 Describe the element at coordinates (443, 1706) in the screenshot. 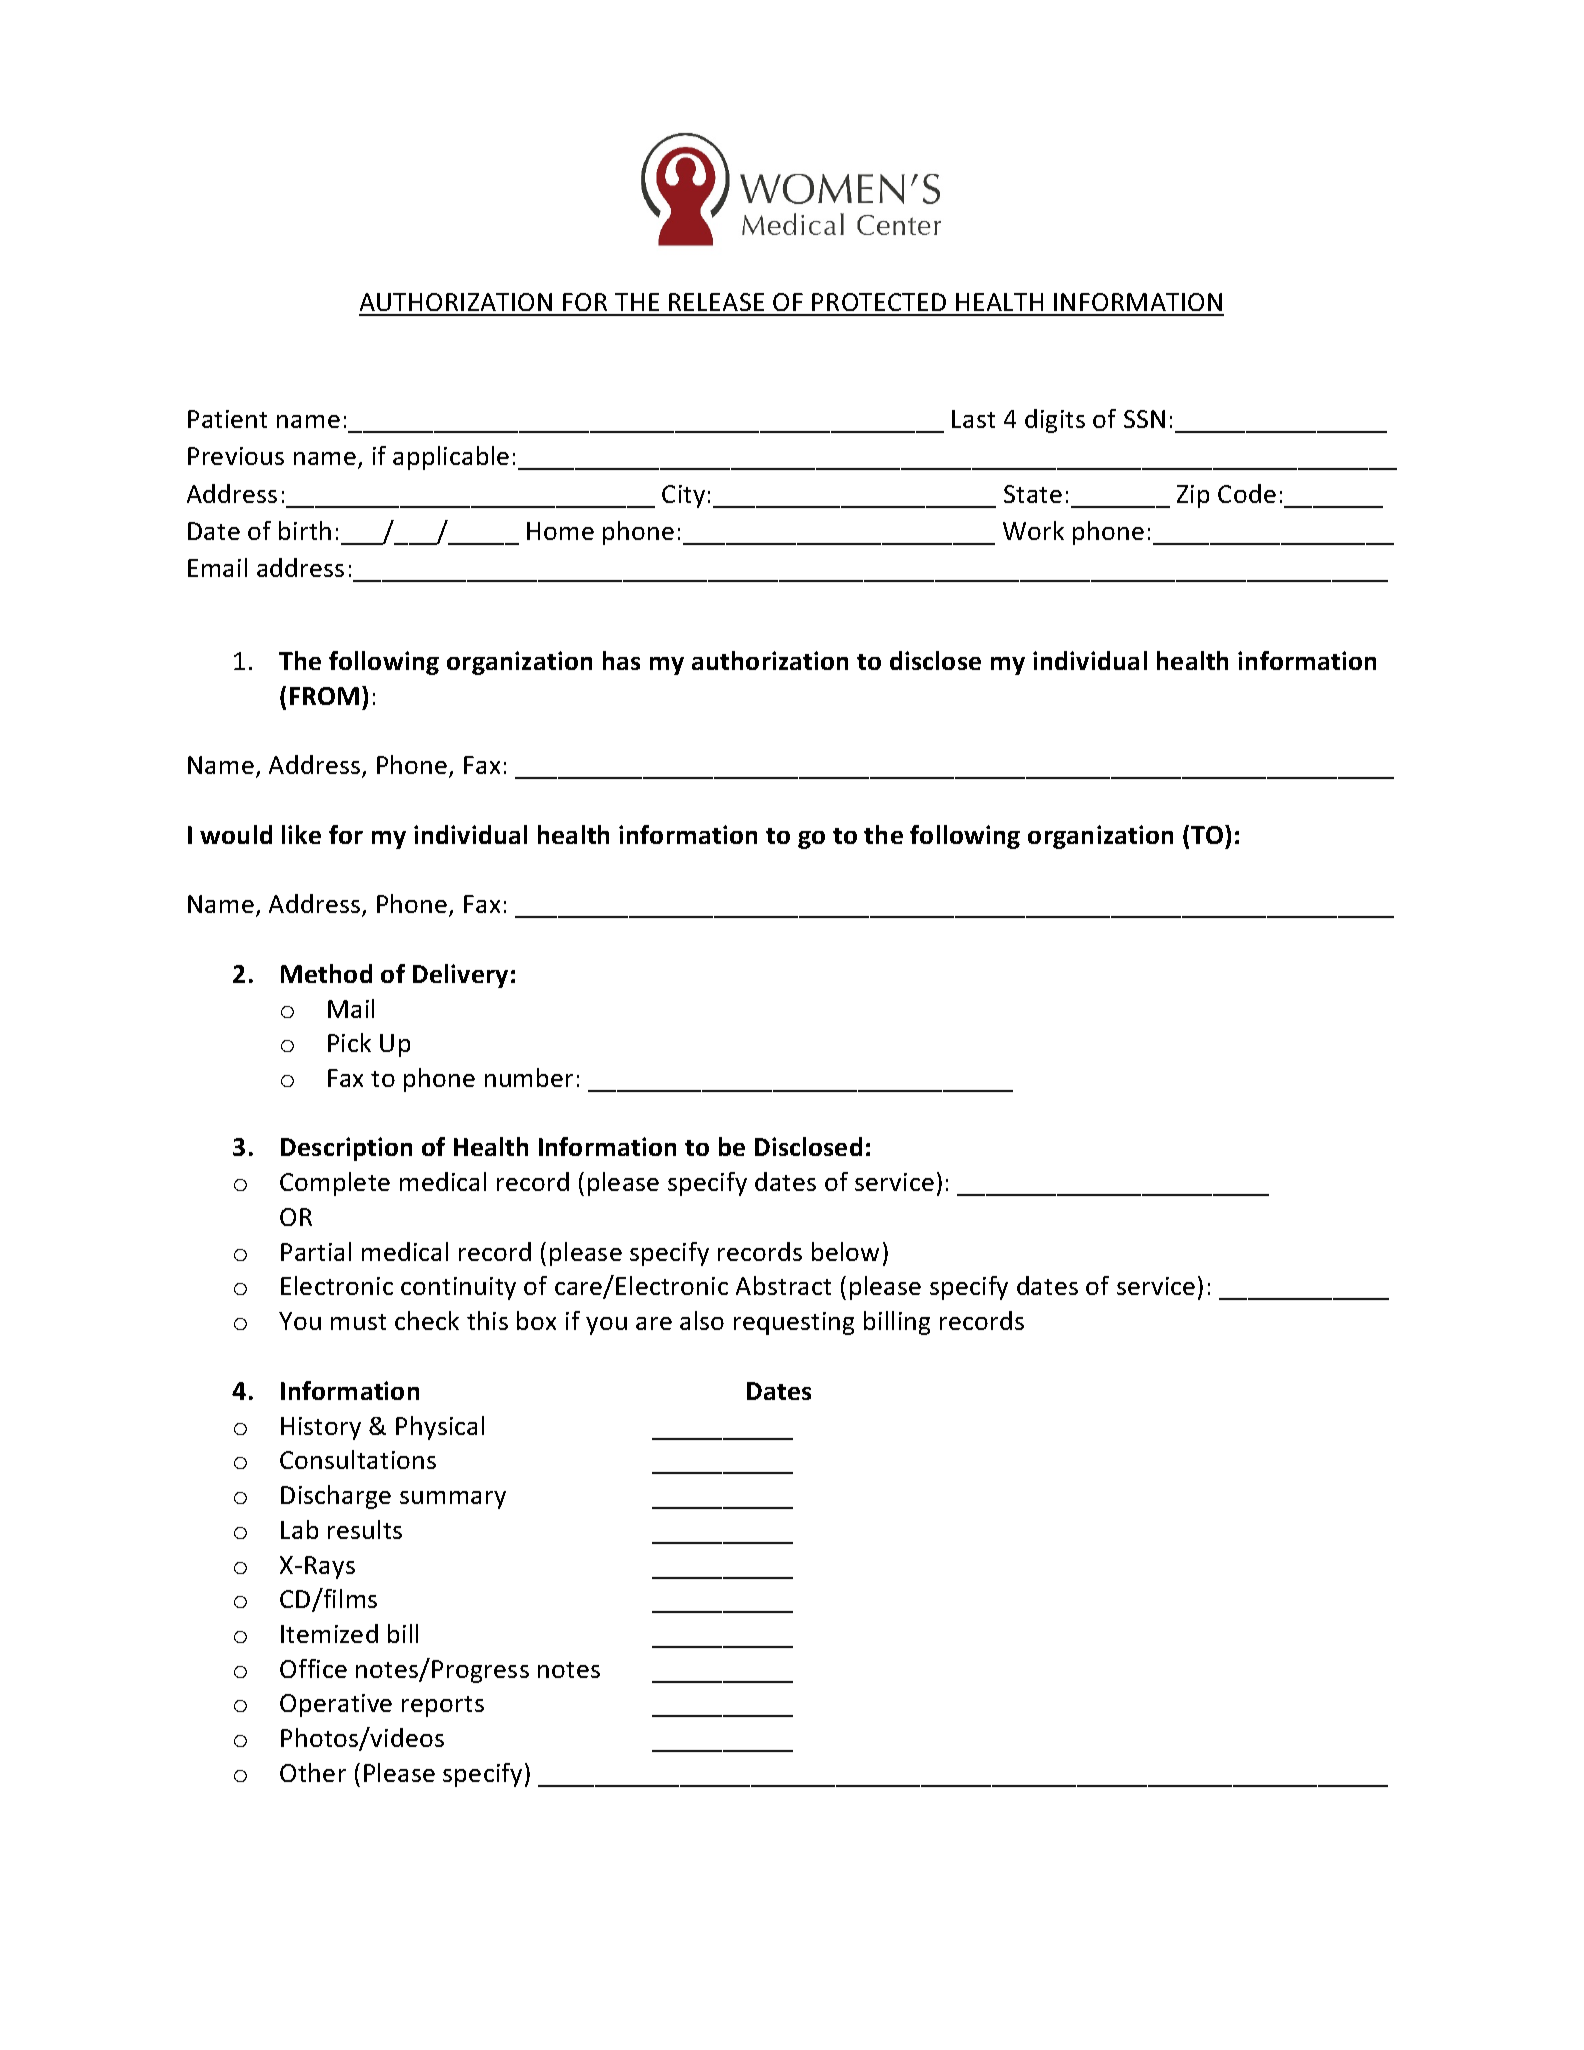

I see `reports` at that location.
